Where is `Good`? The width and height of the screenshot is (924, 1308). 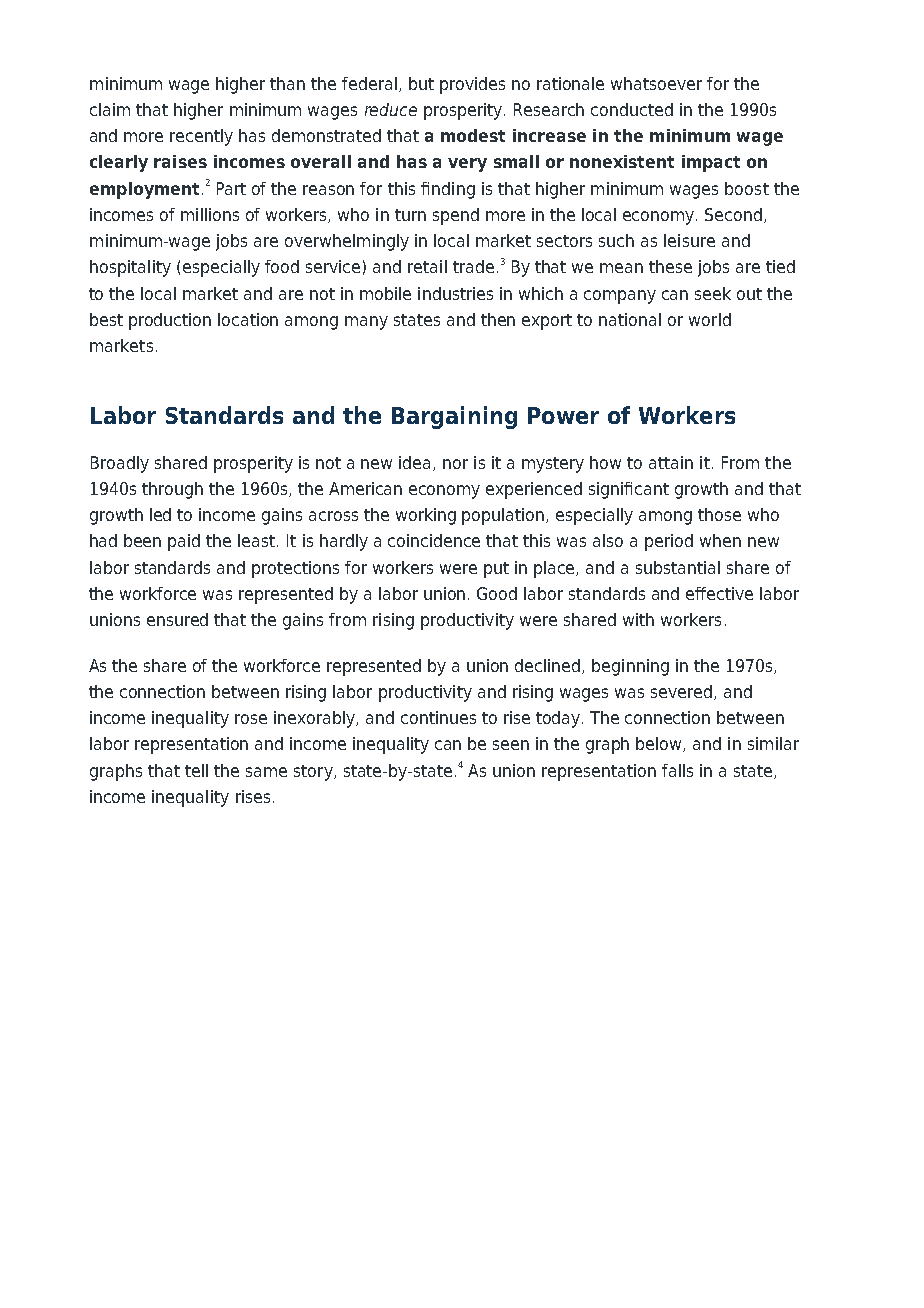 Good is located at coordinates (497, 593).
